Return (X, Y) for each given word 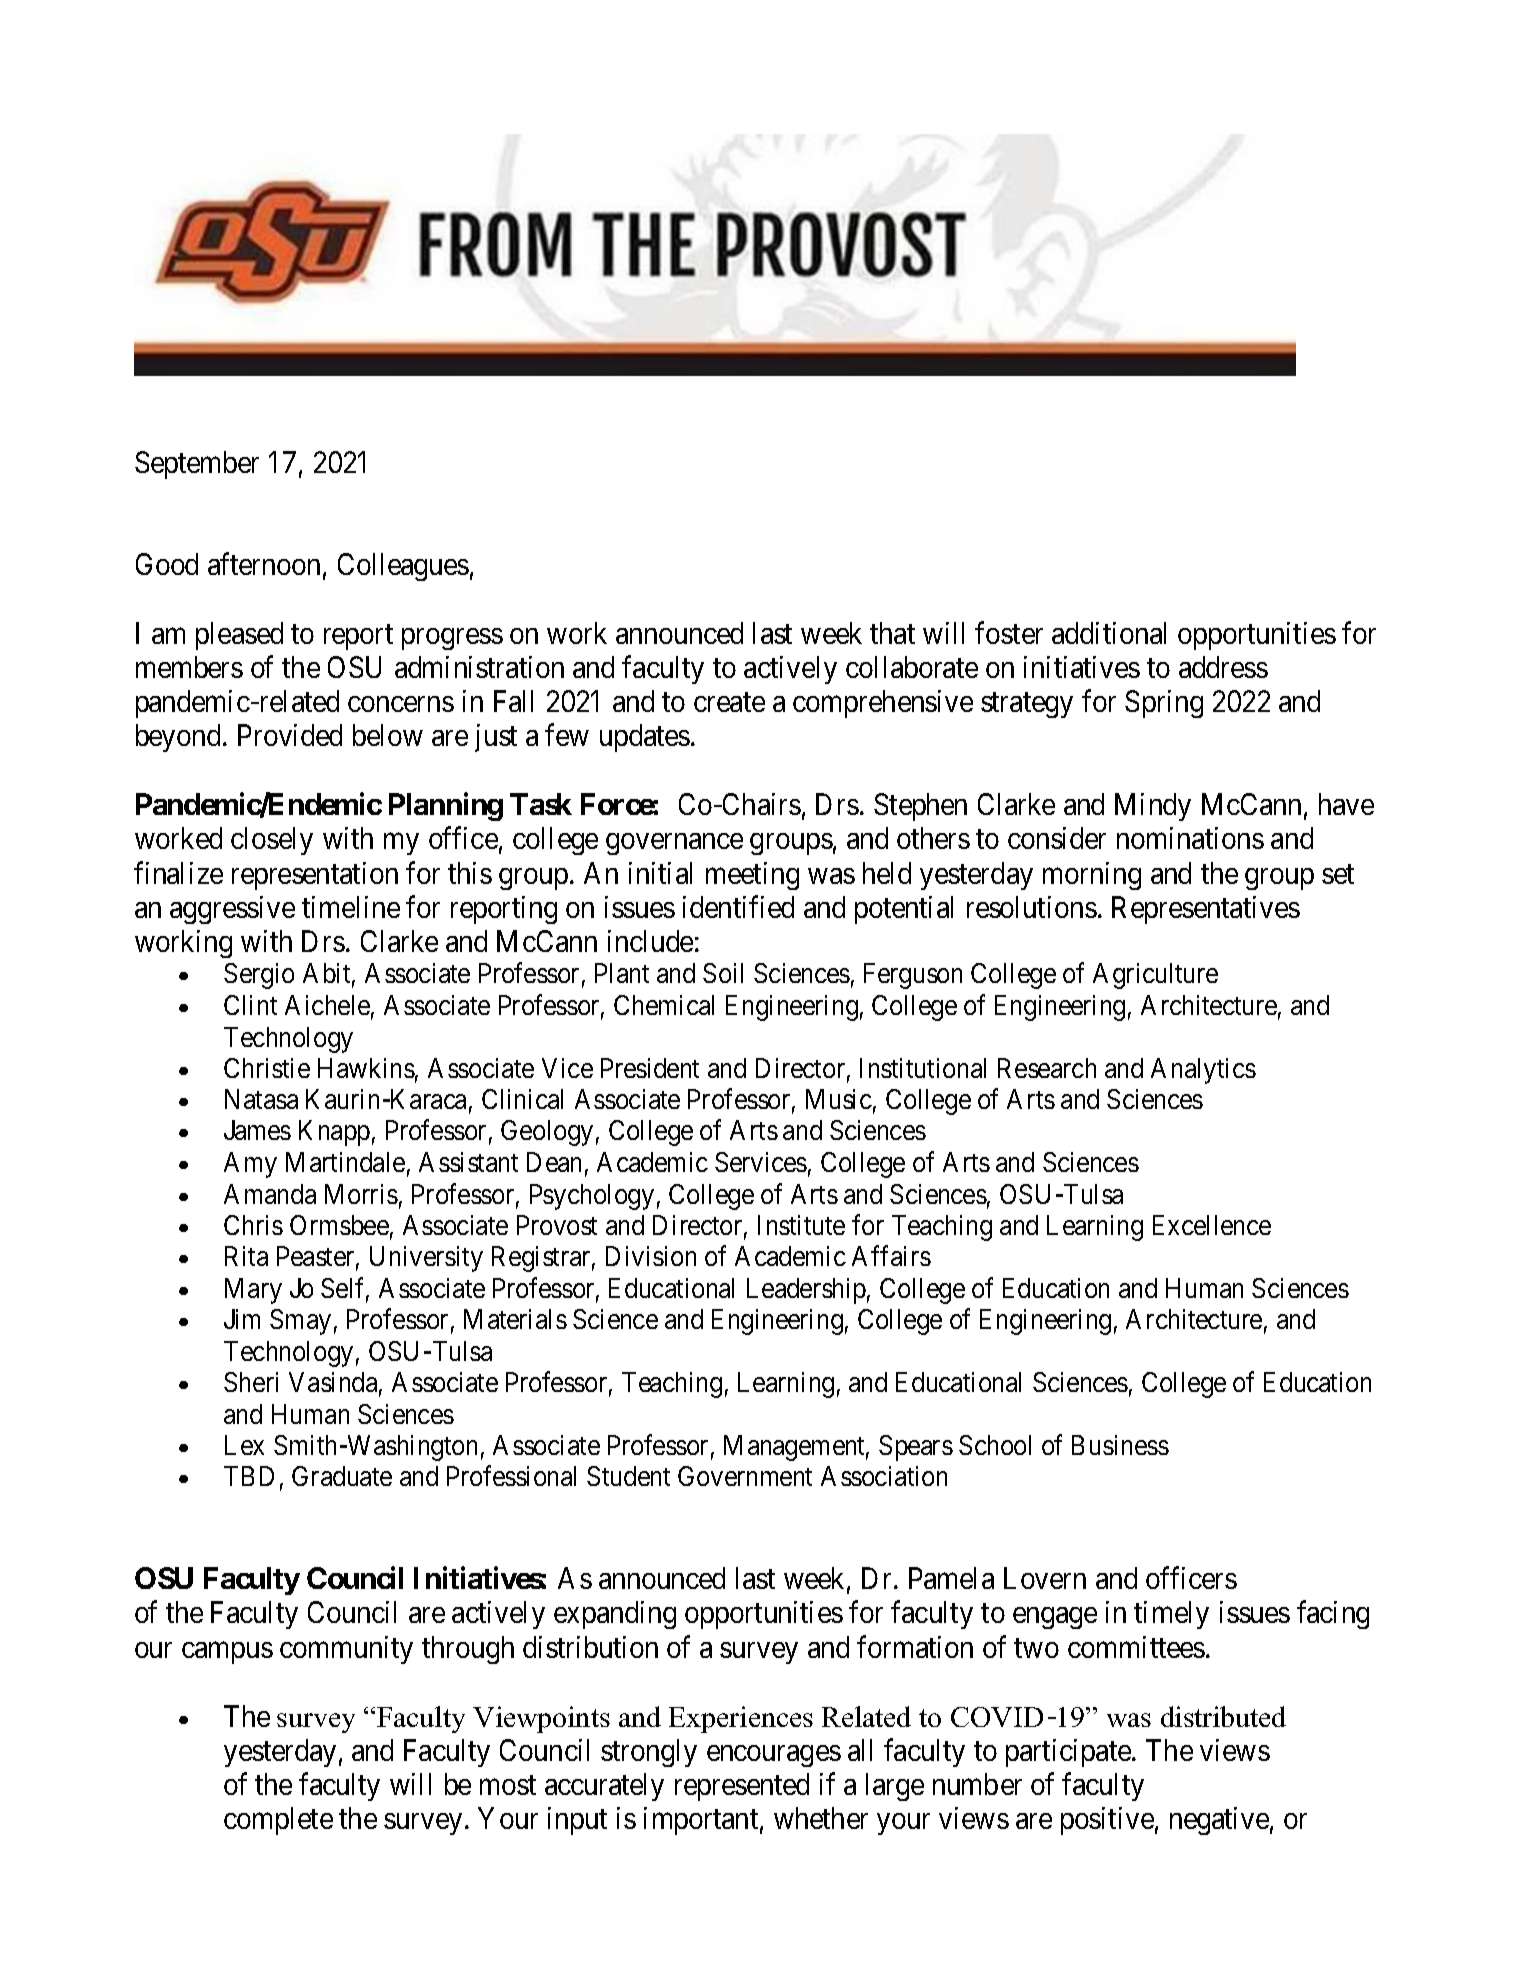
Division (651, 1256)
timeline (351, 907)
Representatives (1206, 910)
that (892, 633)
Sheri (251, 1382)
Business (1120, 1445)
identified (738, 906)
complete (278, 1821)
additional (1109, 633)
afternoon (264, 564)
